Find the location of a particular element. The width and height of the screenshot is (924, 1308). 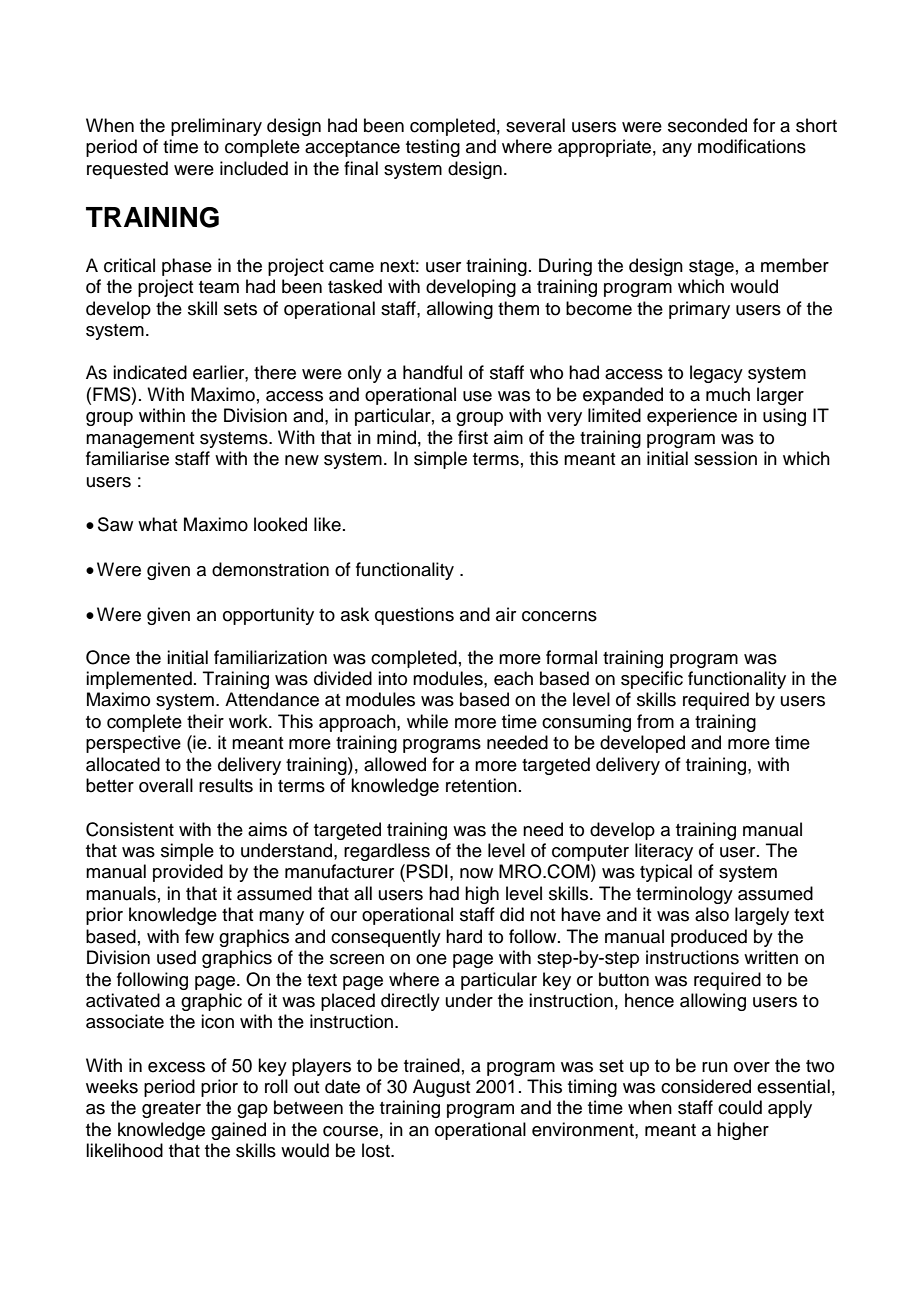

greater is located at coordinates (171, 1110).
